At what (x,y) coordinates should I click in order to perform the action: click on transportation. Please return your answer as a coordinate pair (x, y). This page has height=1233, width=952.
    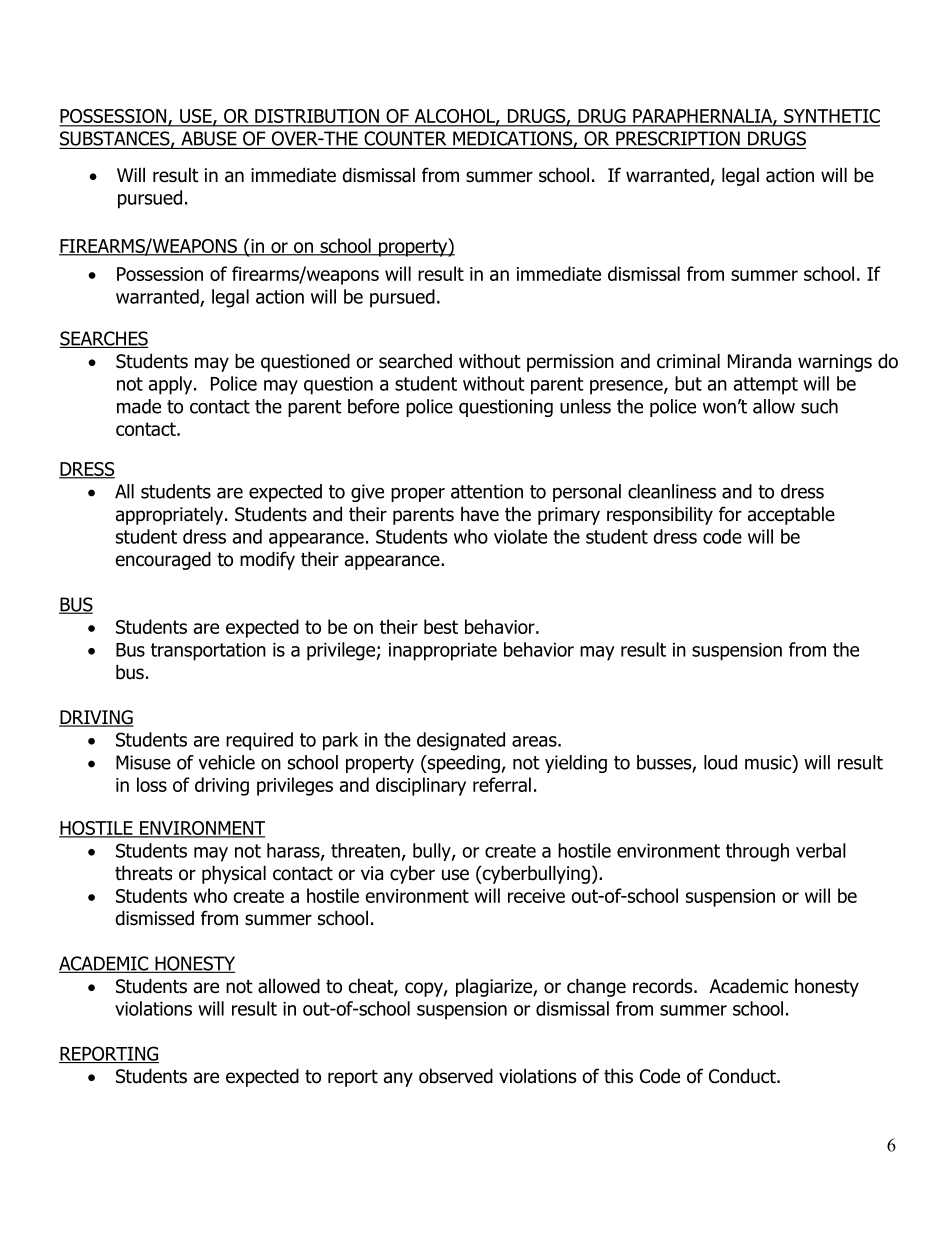
    Looking at the image, I should click on (208, 652).
